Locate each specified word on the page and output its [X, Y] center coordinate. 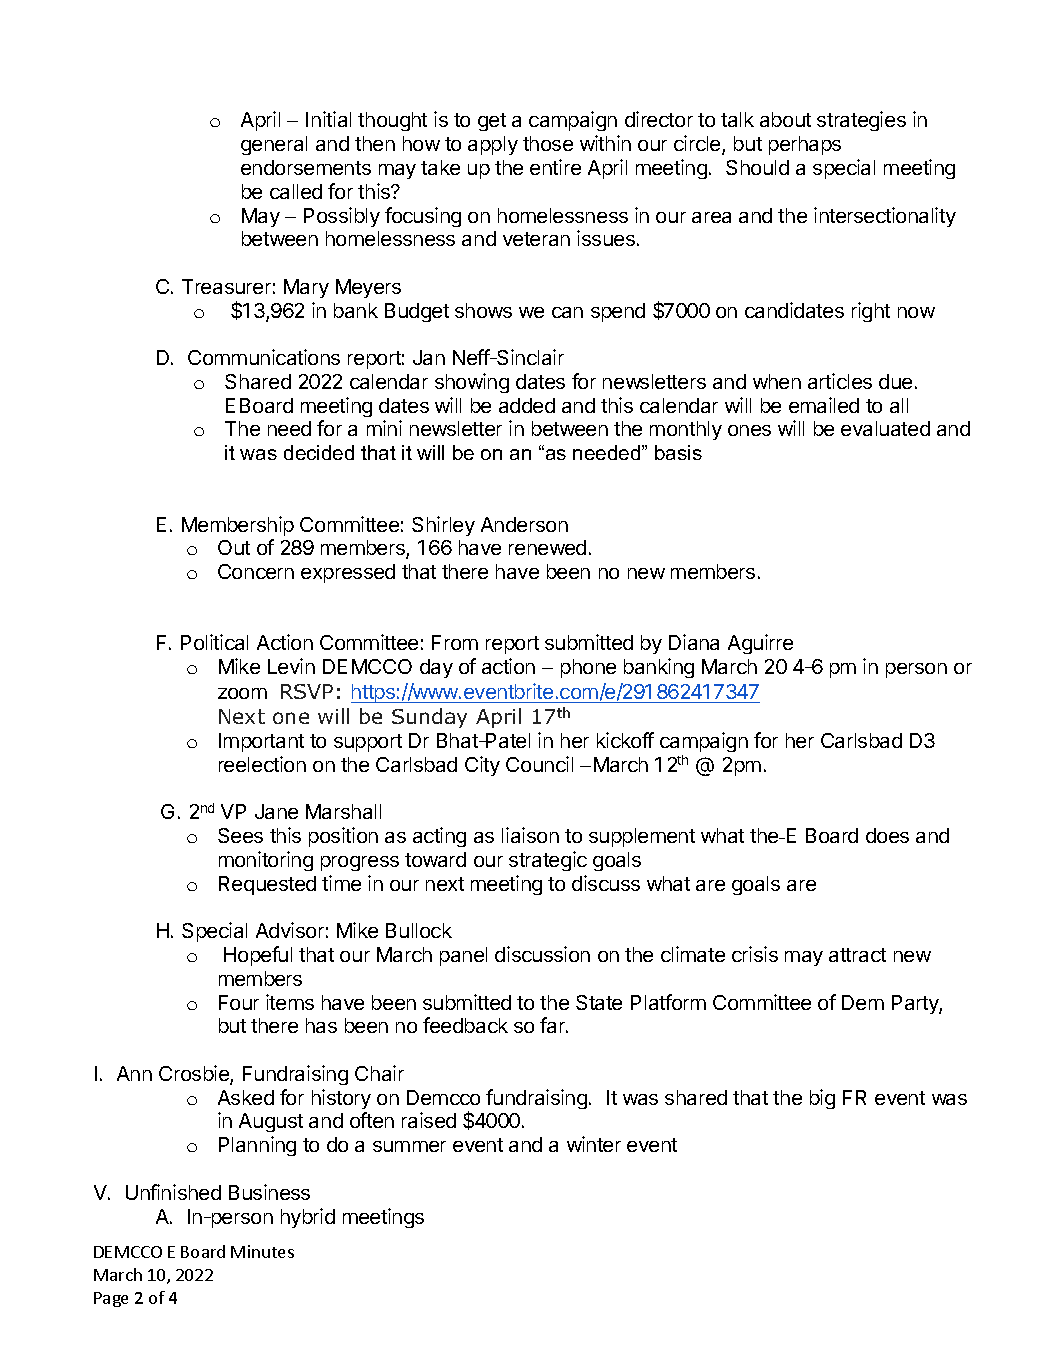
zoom [242, 693]
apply [493, 145]
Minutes [262, 1251]
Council [539, 764]
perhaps [805, 145]
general [274, 145]
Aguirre [760, 644]
